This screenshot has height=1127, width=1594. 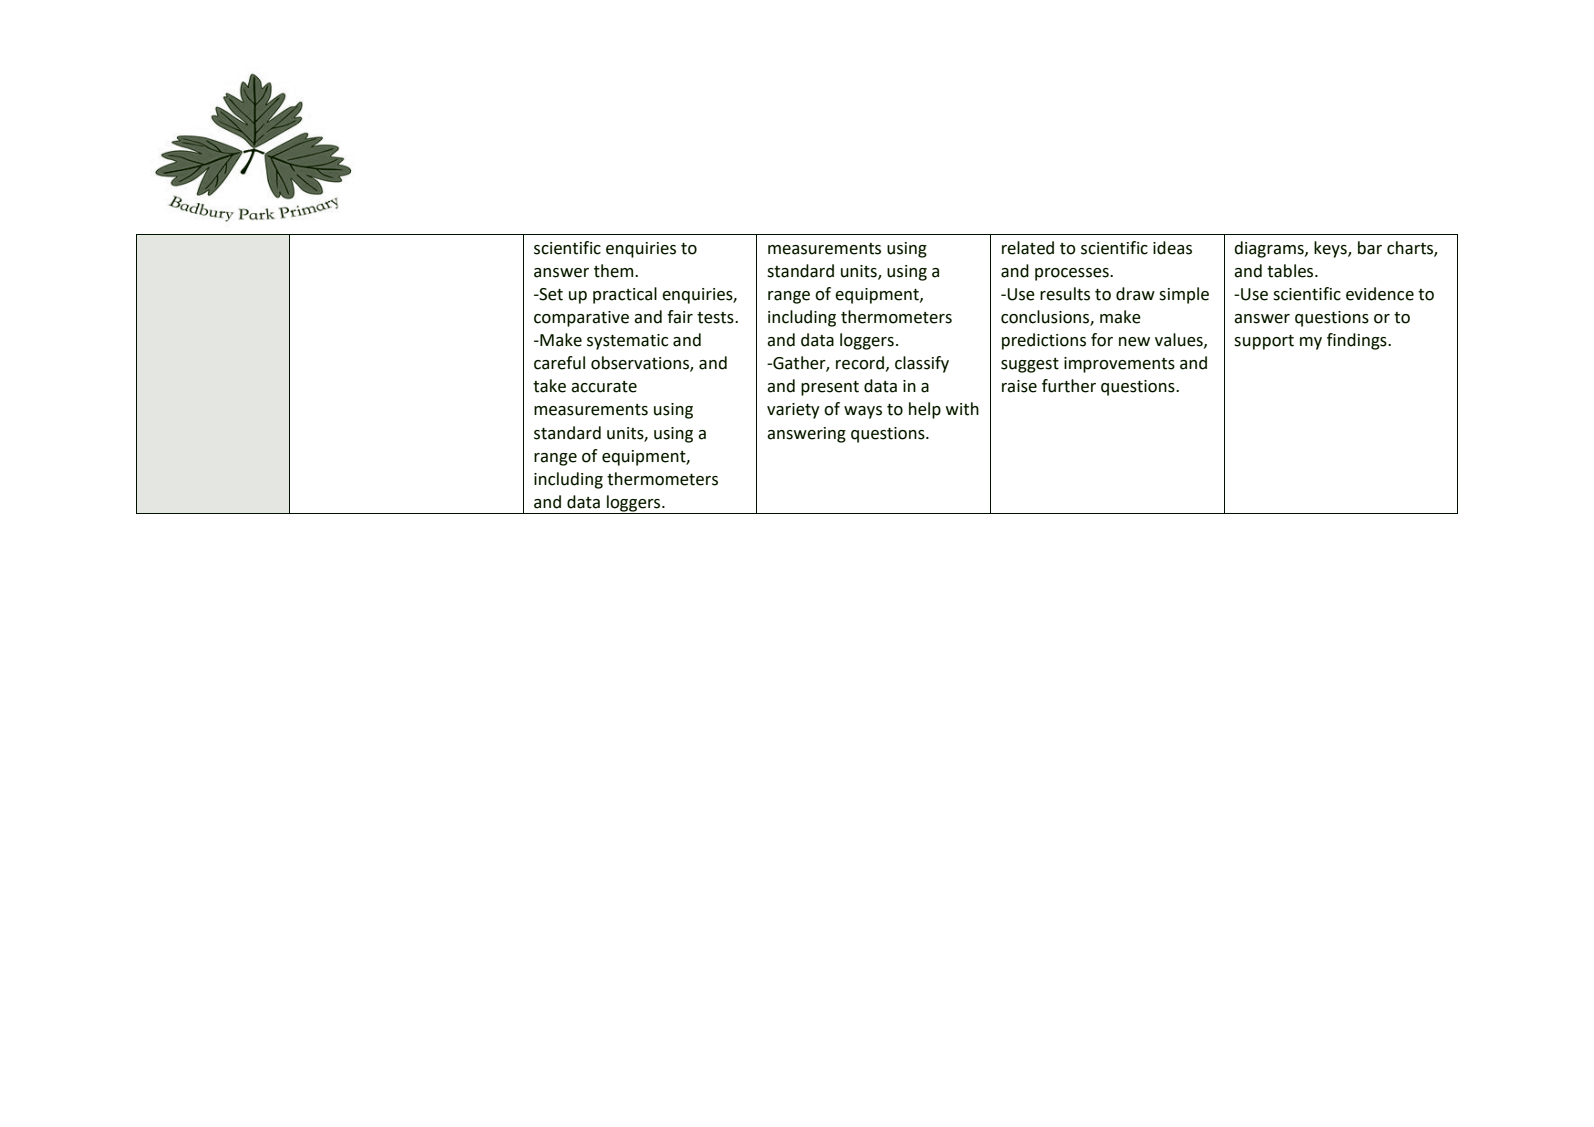 I want to click on careful, so click(x=559, y=363).
